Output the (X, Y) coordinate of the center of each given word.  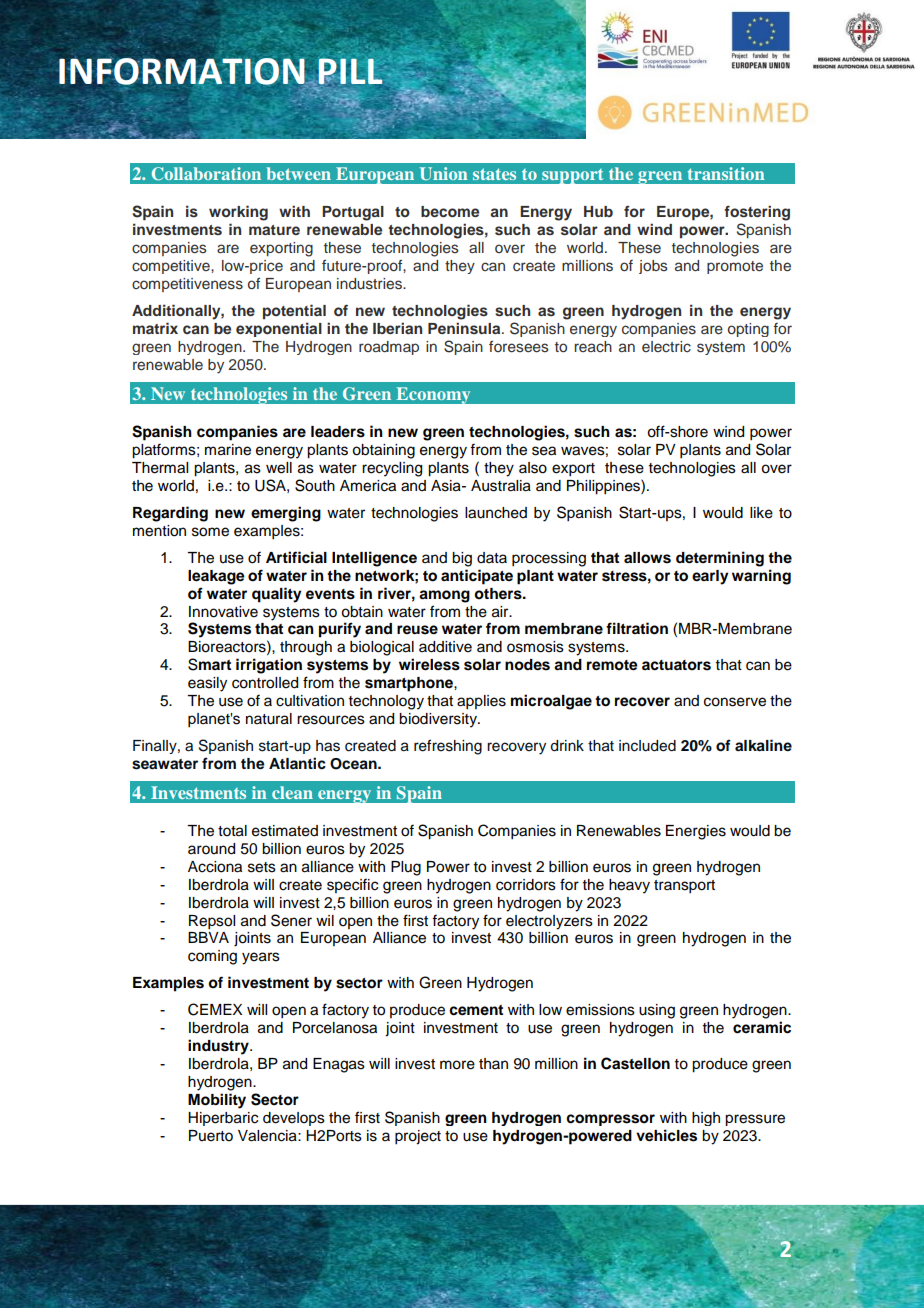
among (444, 596)
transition (726, 173)
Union (443, 173)
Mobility (217, 1101)
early (710, 577)
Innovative (223, 612)
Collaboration (206, 173)
